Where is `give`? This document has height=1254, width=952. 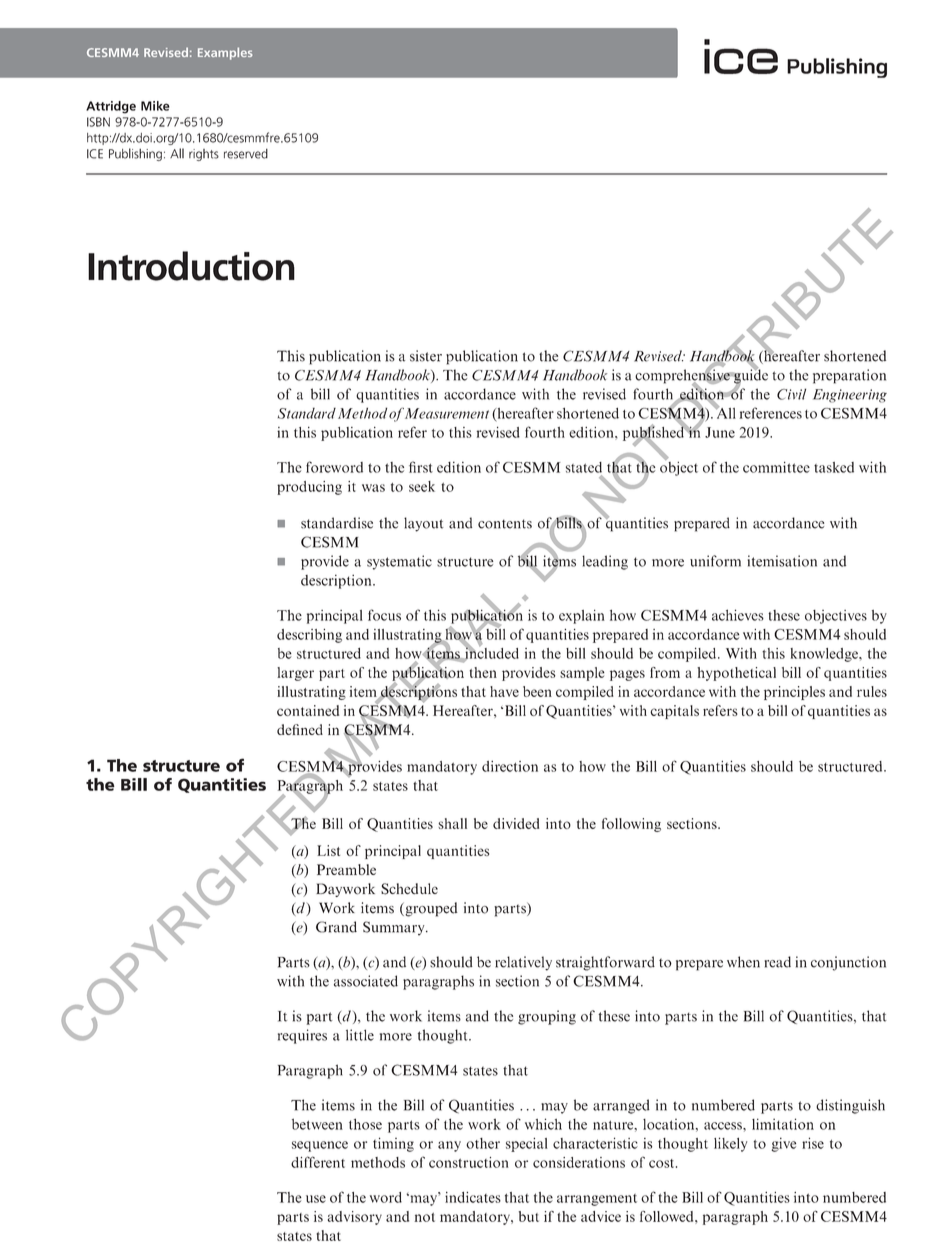 give is located at coordinates (783, 1144).
